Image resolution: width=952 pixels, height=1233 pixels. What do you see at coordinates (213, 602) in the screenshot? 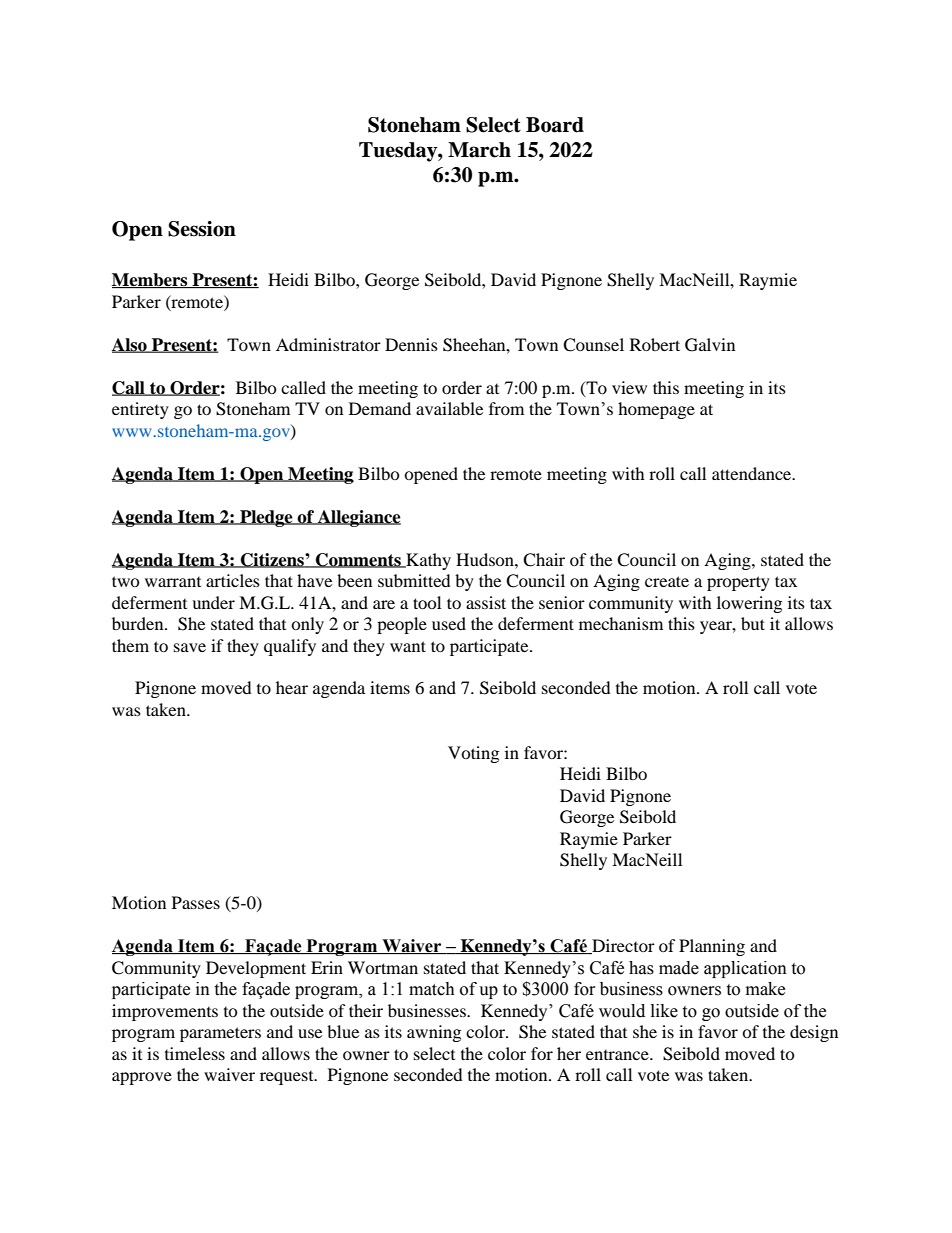
I see `under` at bounding box center [213, 602].
